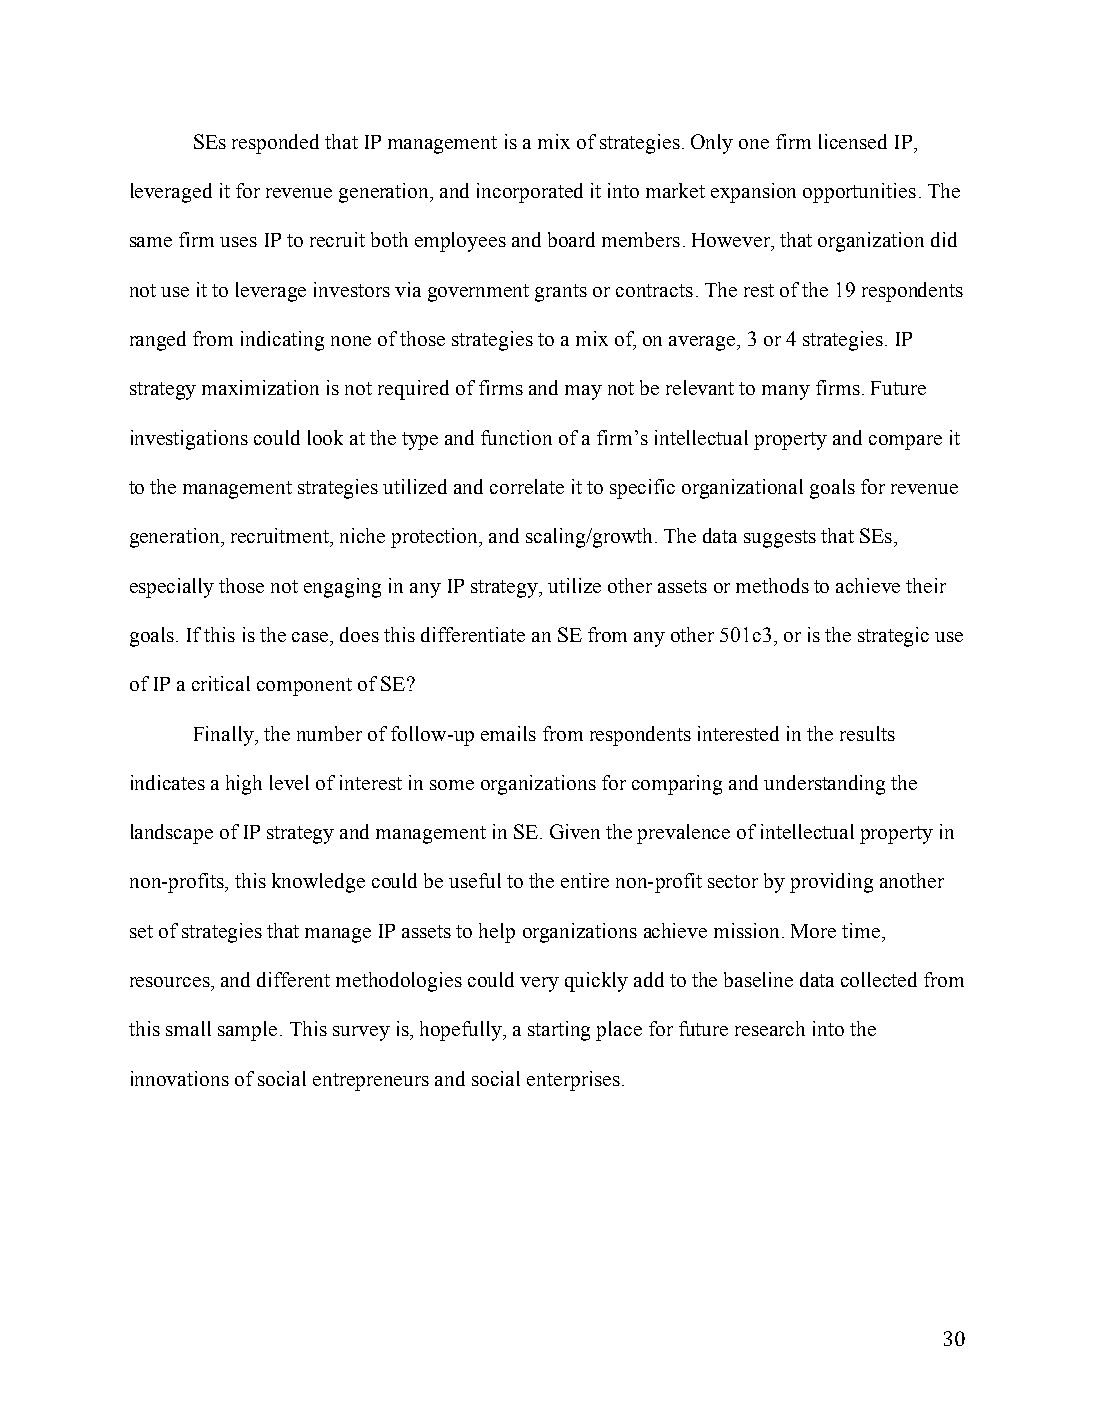  What do you see at coordinates (583, 392) in the screenshot?
I see `may` at bounding box center [583, 392].
